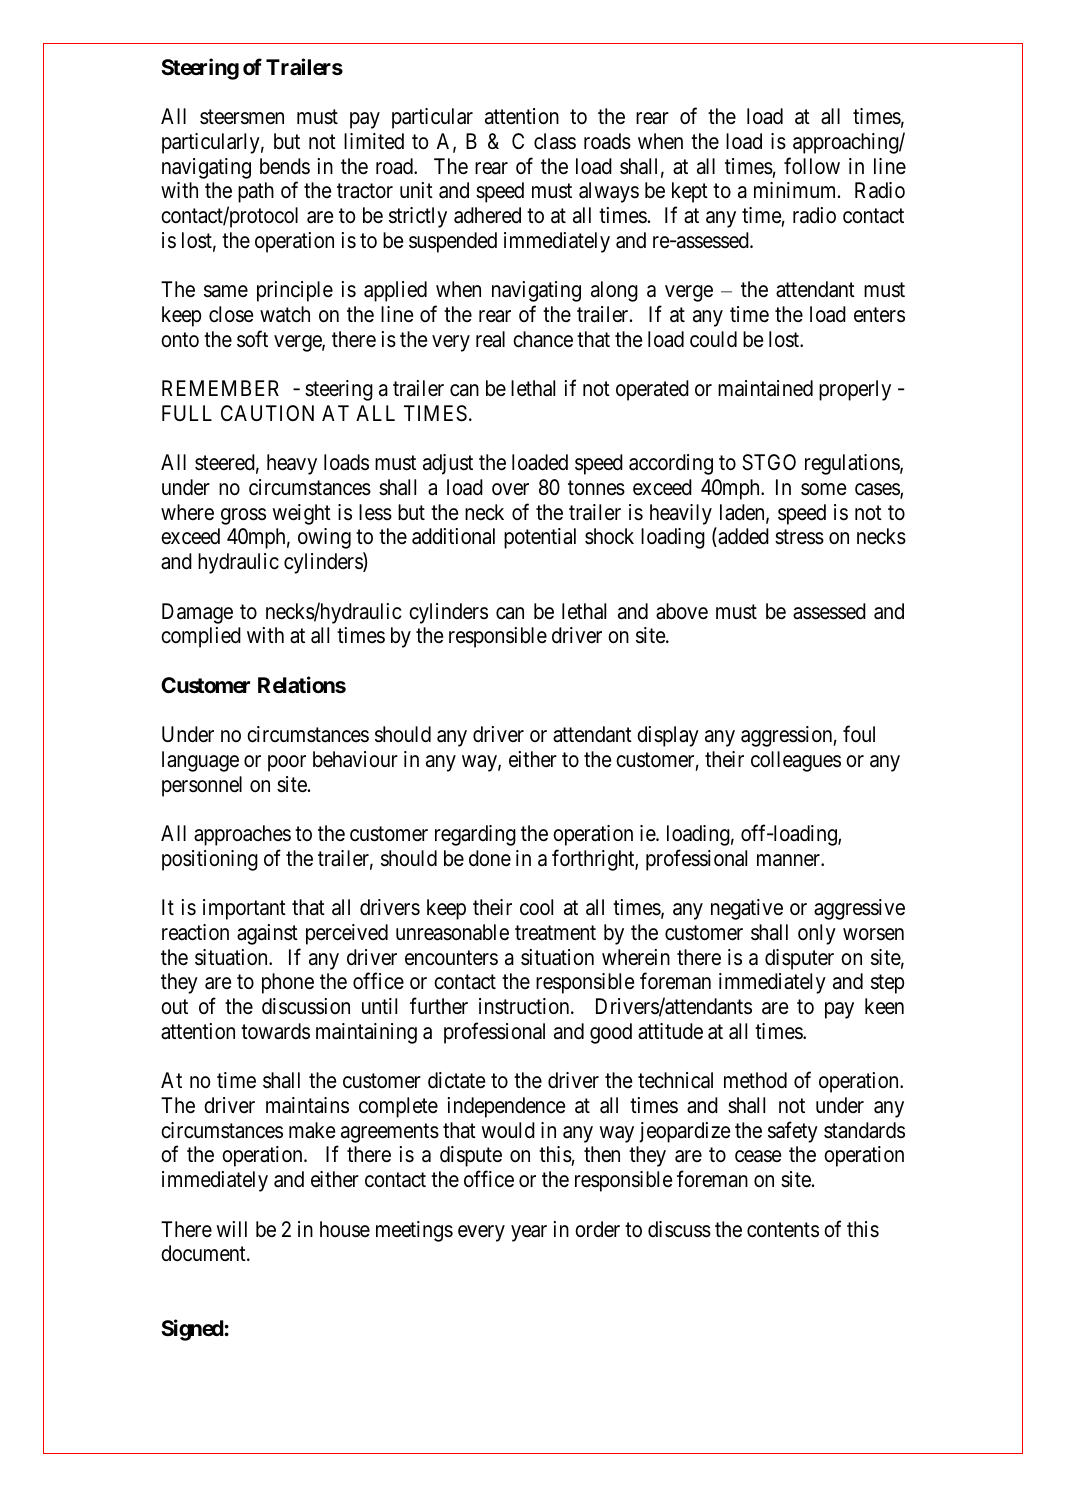 This screenshot has width=1066, height=1508. Describe the element at coordinates (267, 934) in the screenshot. I see `against` at that location.
